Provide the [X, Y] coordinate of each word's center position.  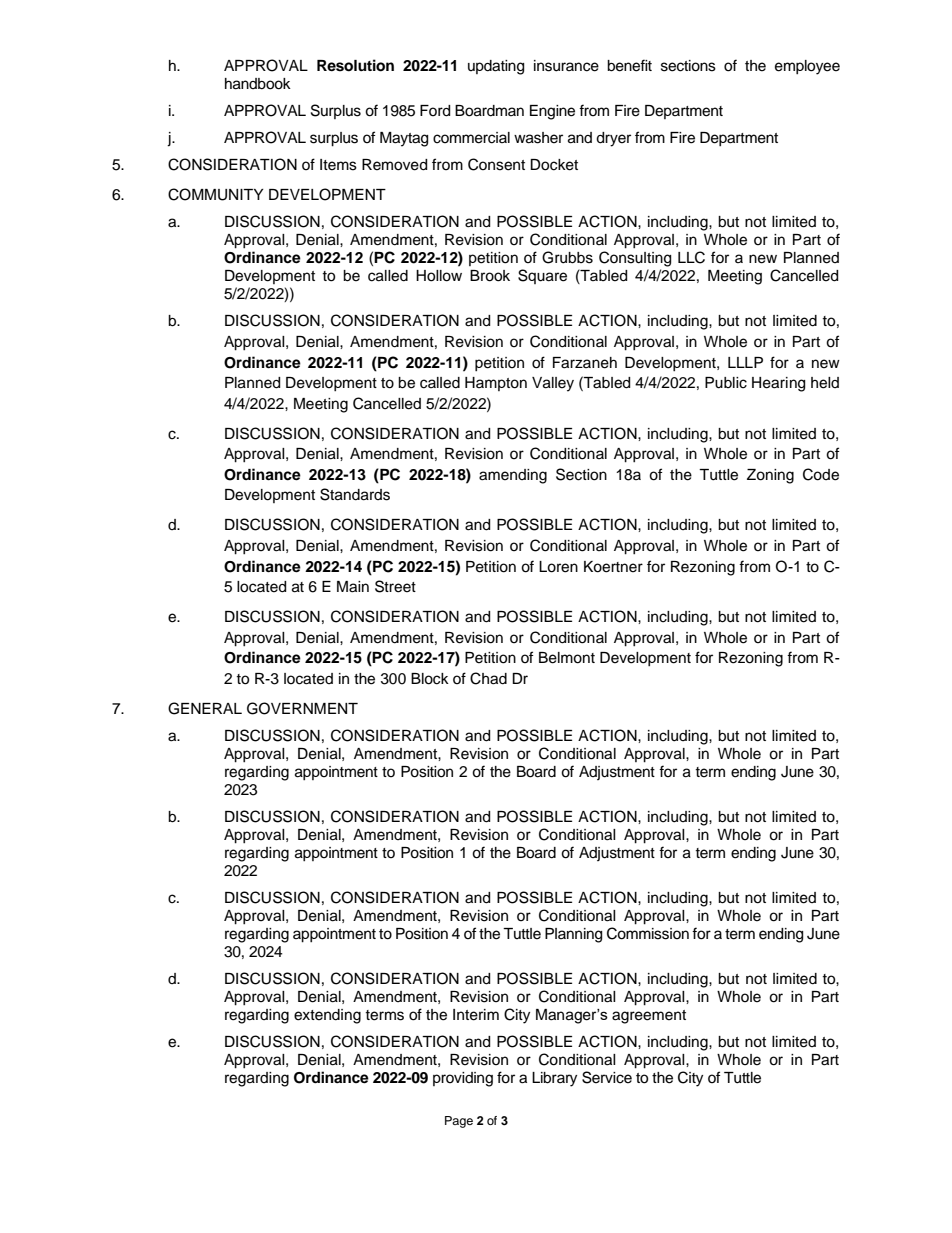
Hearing [778, 384]
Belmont [567, 658]
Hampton [496, 384]
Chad [488, 678]
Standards [355, 494]
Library [554, 1079]
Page [459, 1122]
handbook [258, 84]
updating [496, 67]
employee [807, 67]
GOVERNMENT [302, 708]
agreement [649, 1017]
